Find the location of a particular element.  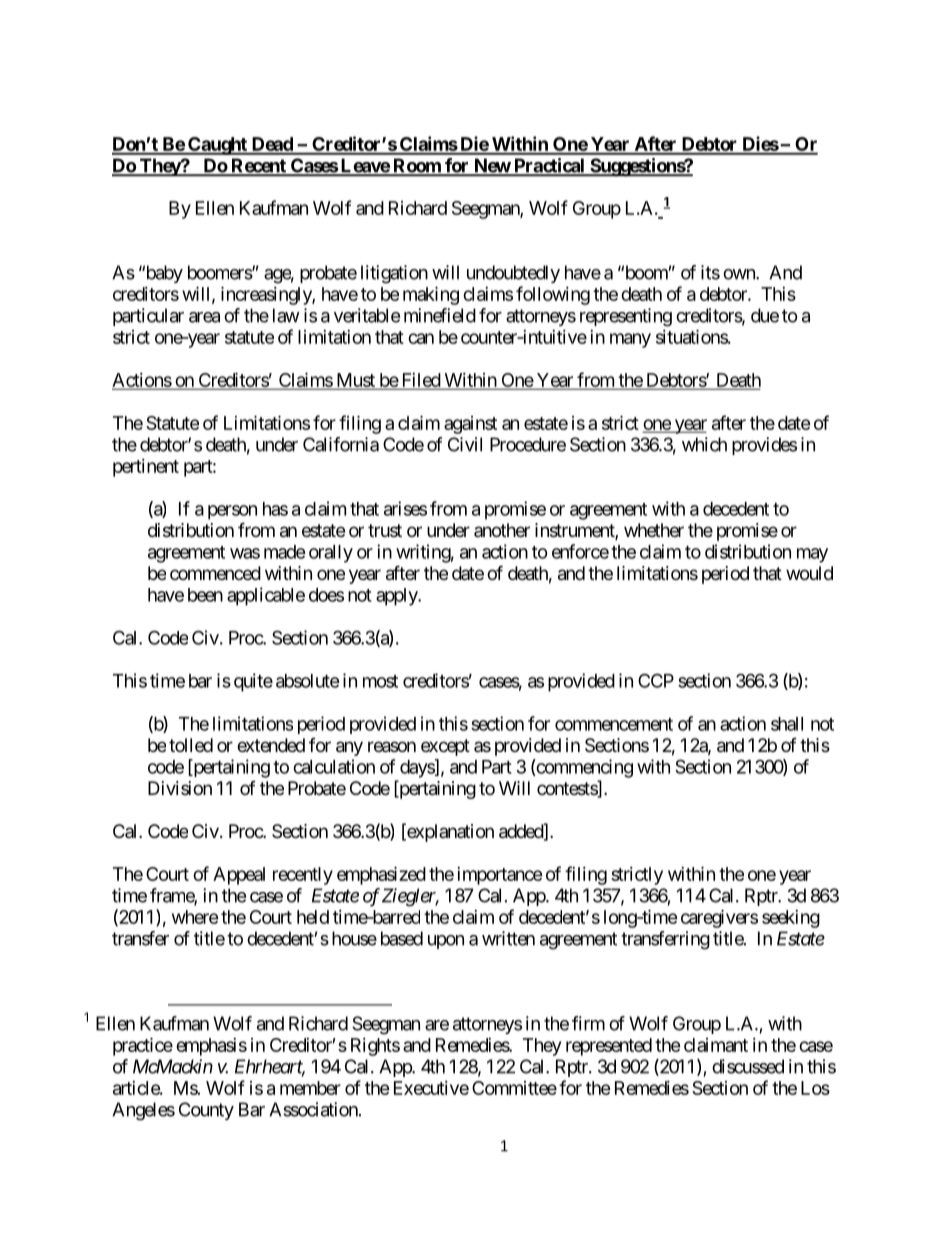

Room is located at coordinates (417, 166).
